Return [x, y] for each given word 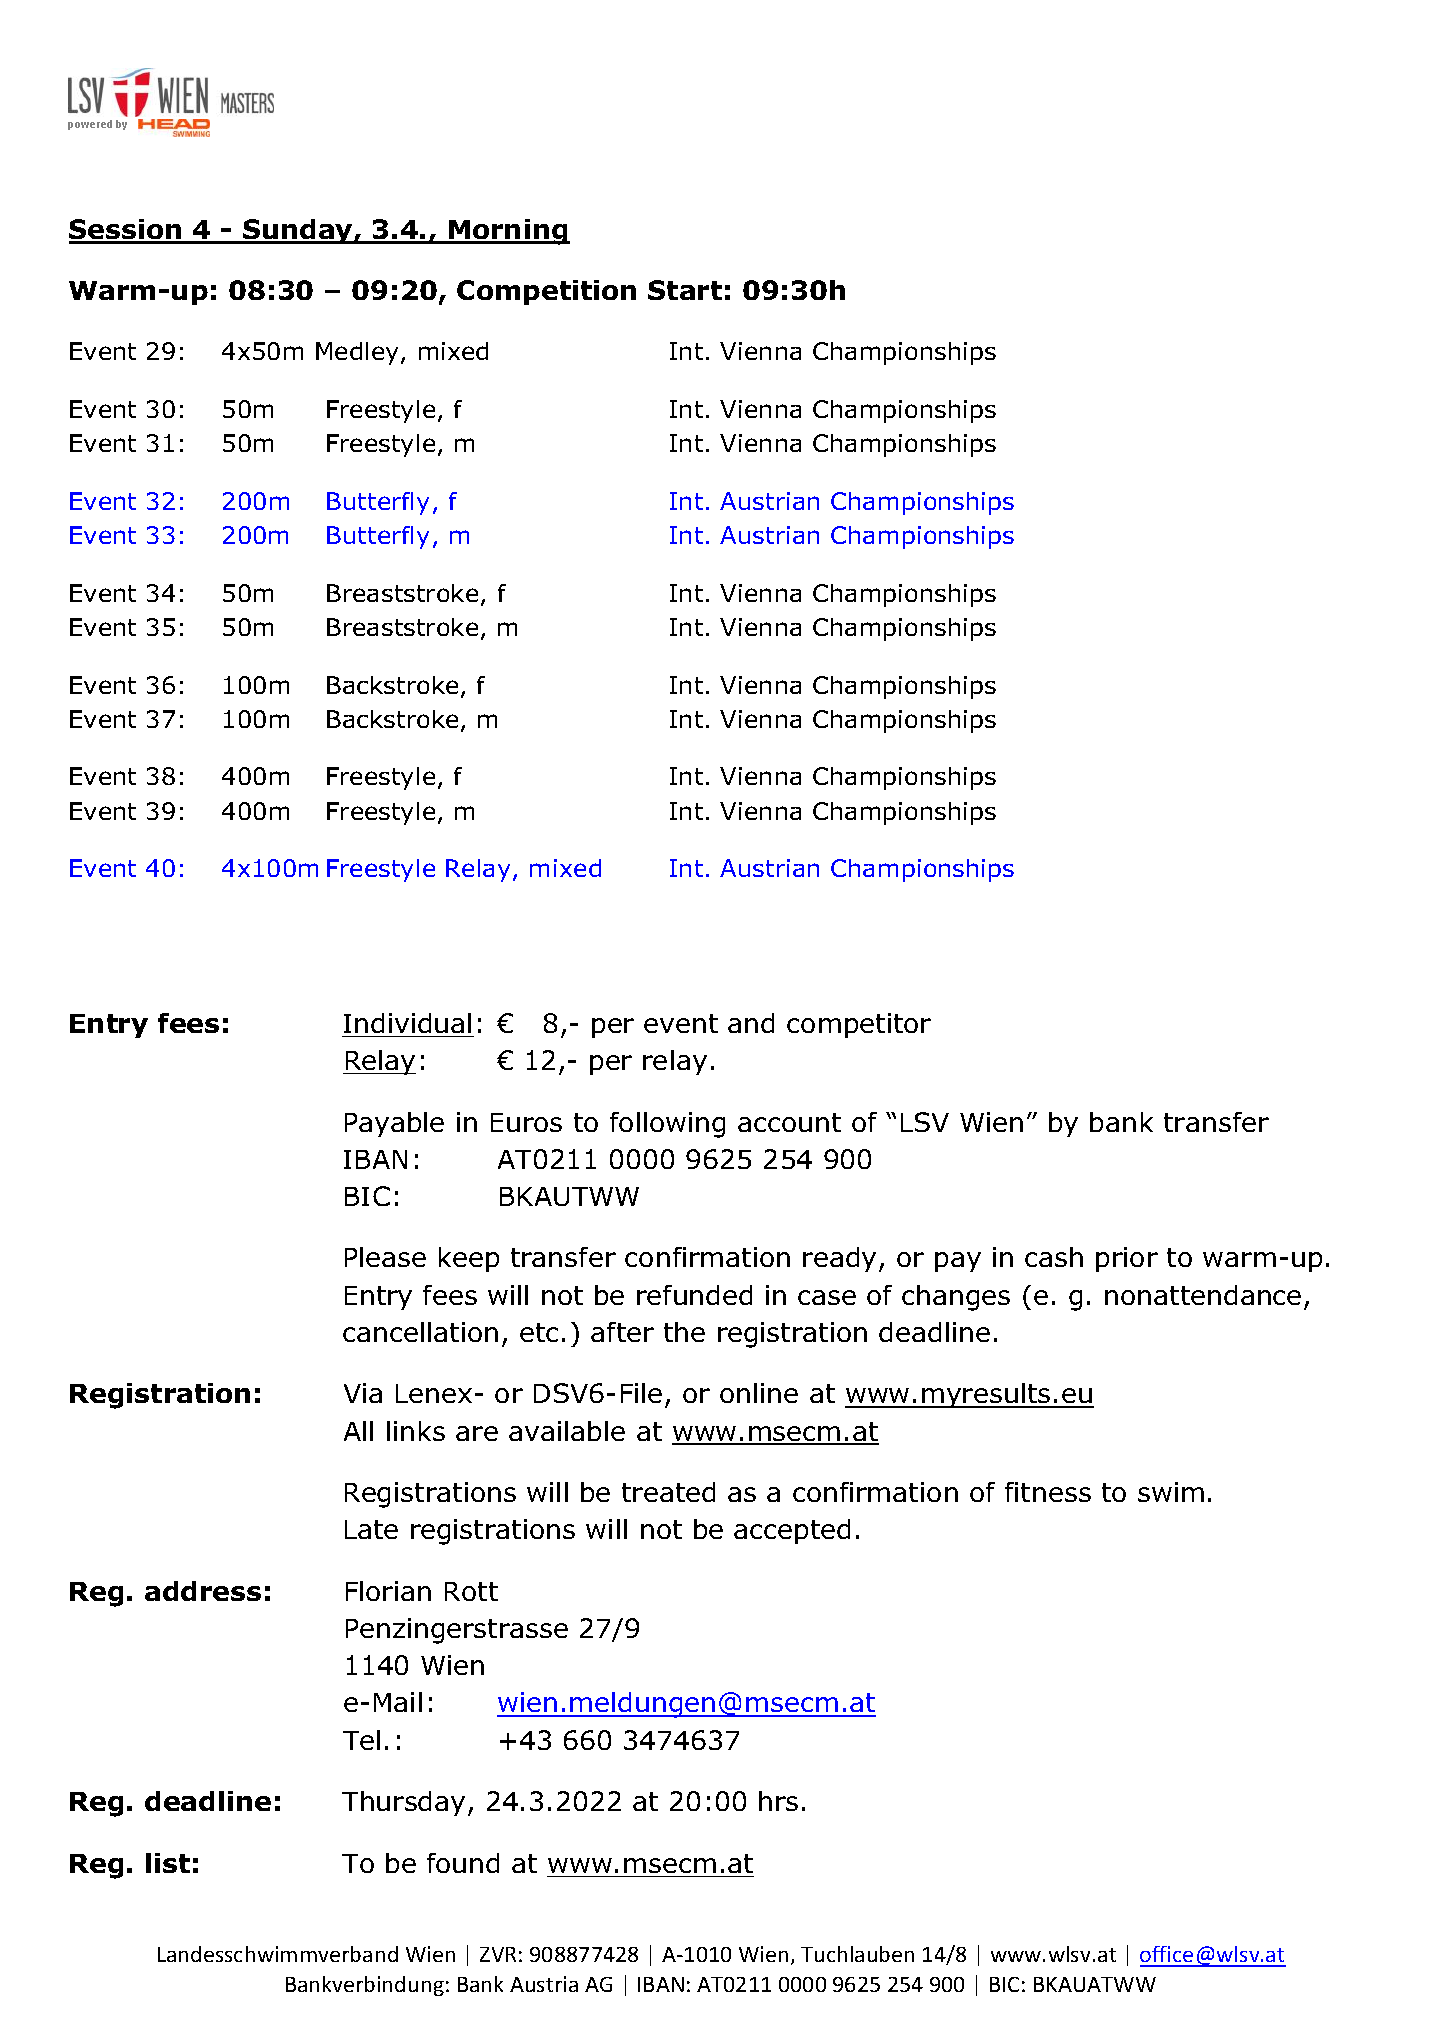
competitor [859, 1025]
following [667, 1125]
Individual [407, 1023]
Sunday [298, 231]
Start [685, 290]
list [168, 1863]
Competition [546, 292]
